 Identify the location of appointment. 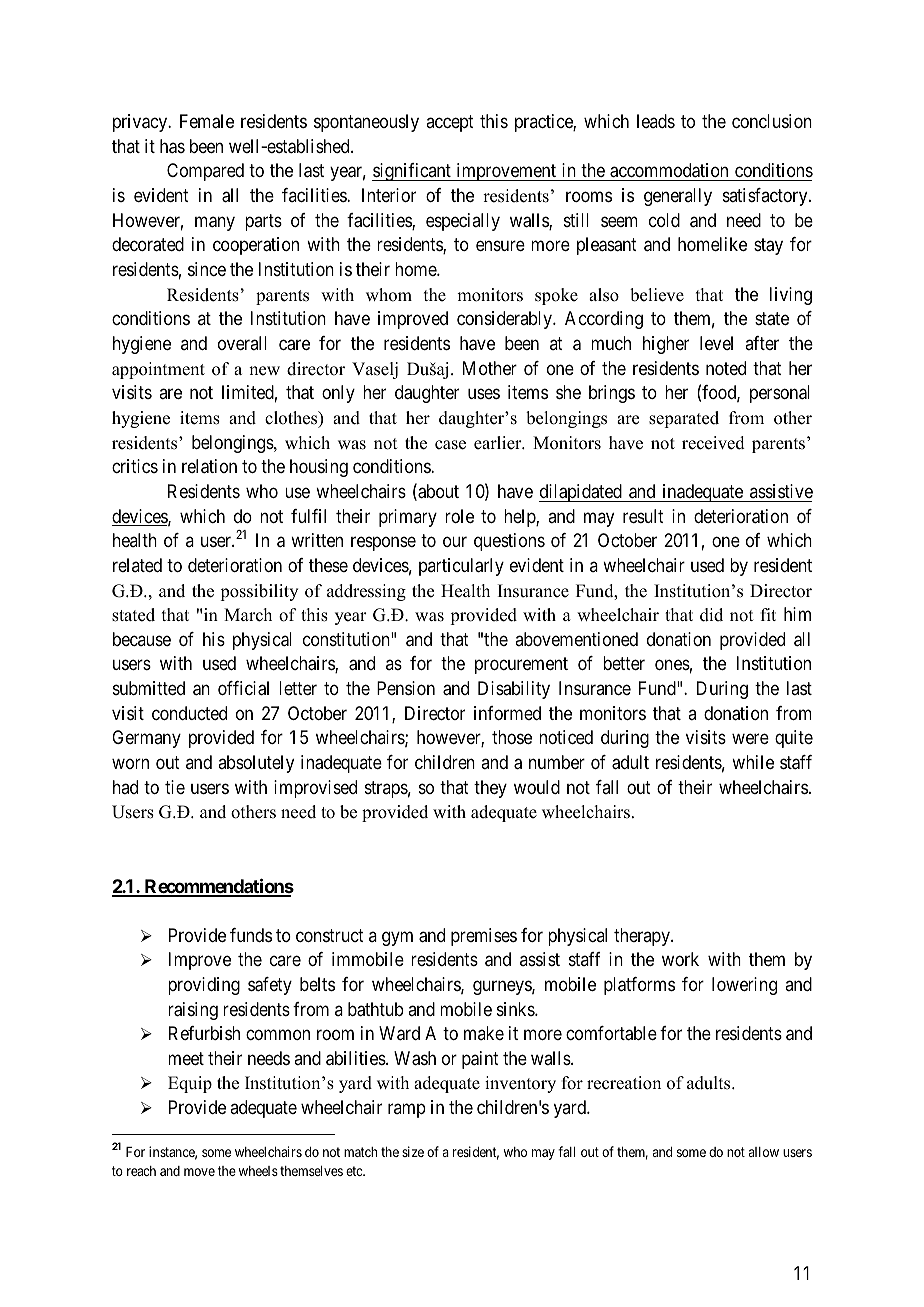
(158, 370).
